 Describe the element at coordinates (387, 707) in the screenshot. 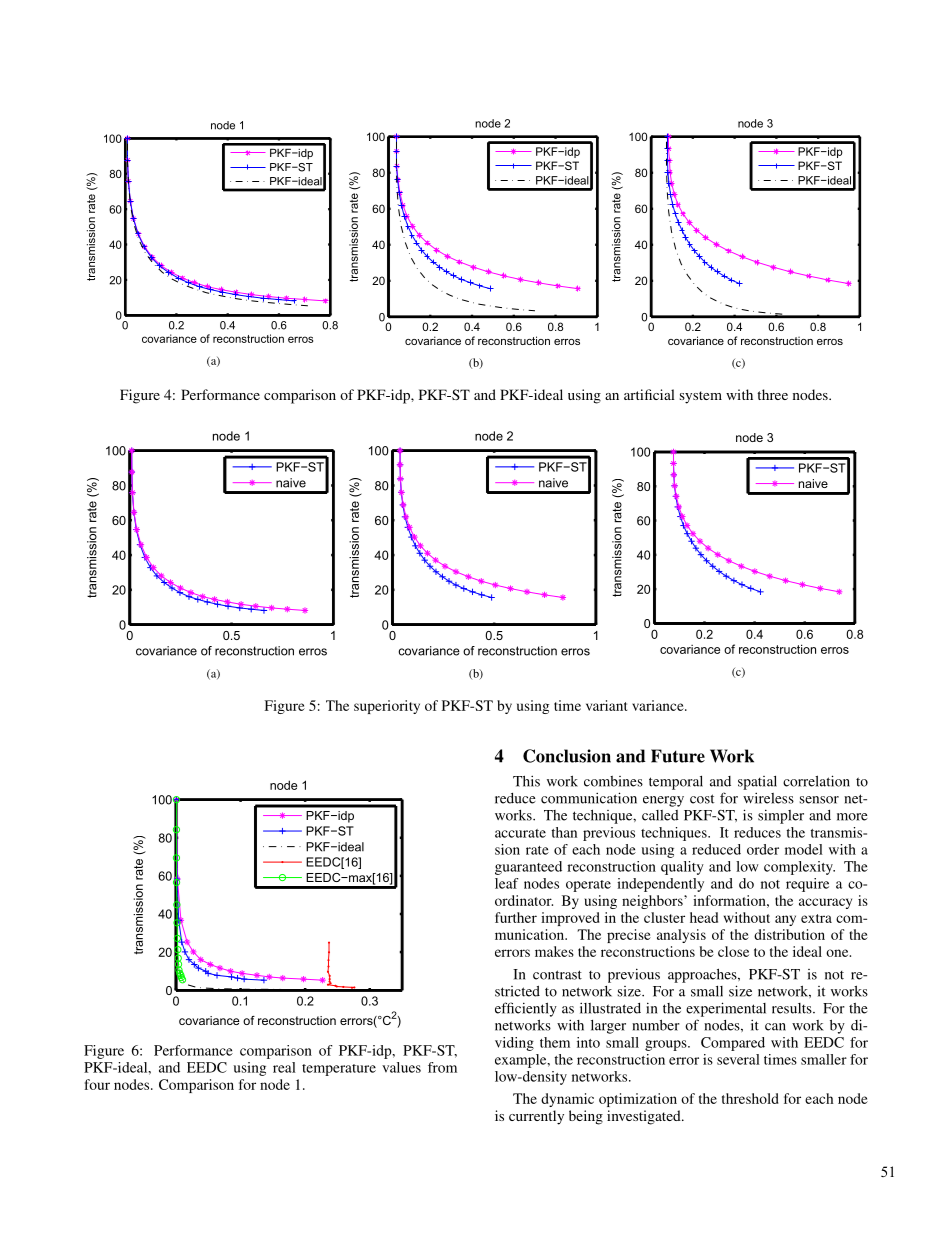

I see `superiority` at that location.
